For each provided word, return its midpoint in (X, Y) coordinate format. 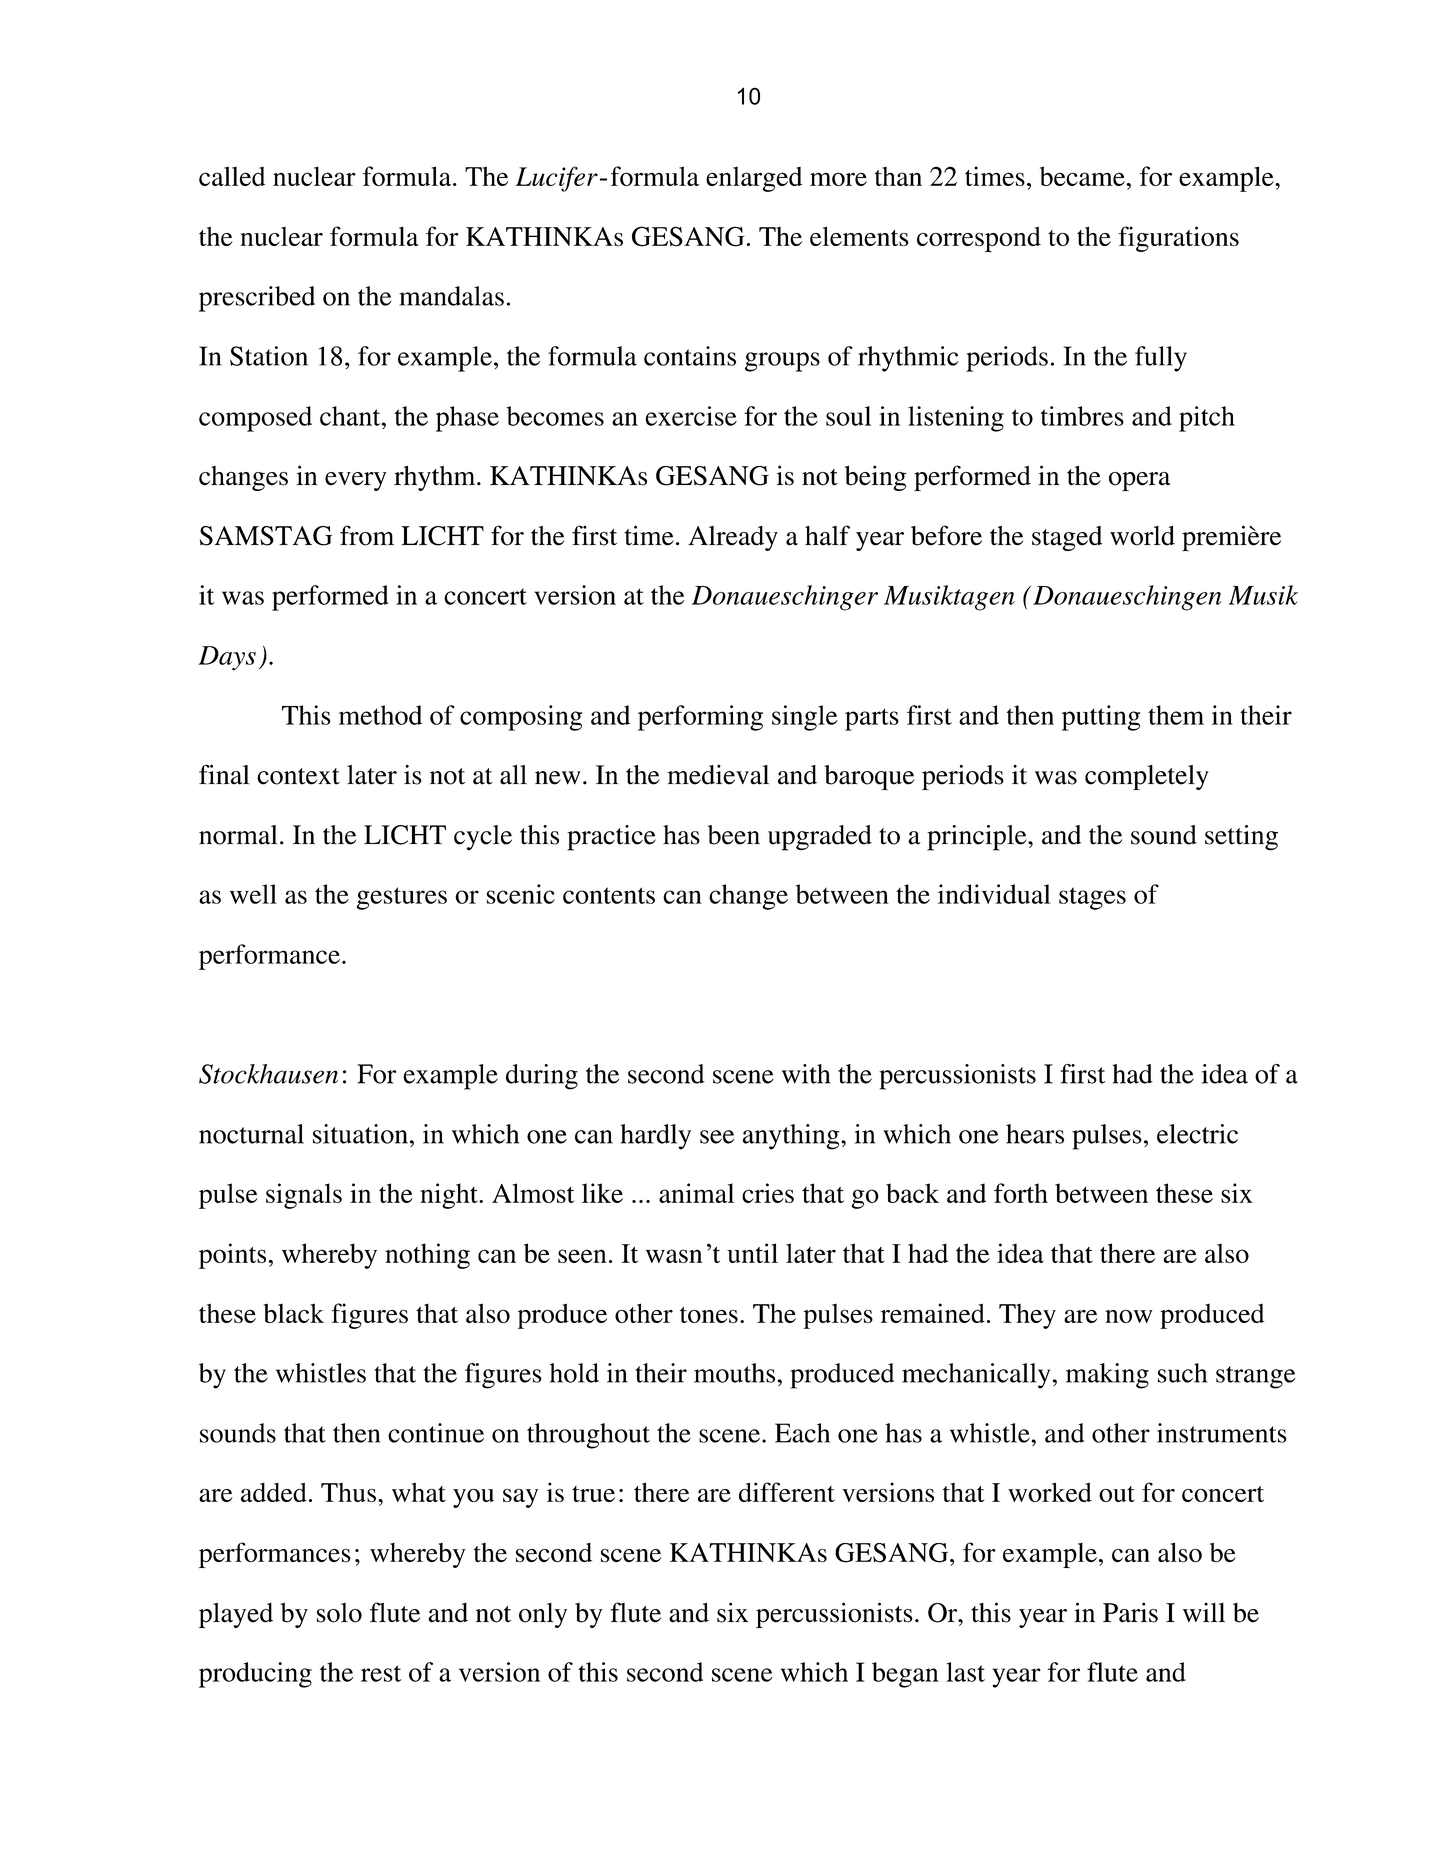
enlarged (754, 179)
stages (1092, 898)
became (1083, 176)
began (905, 1675)
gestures (402, 898)
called (232, 176)
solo (339, 1613)
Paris (1130, 1612)
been (734, 835)
